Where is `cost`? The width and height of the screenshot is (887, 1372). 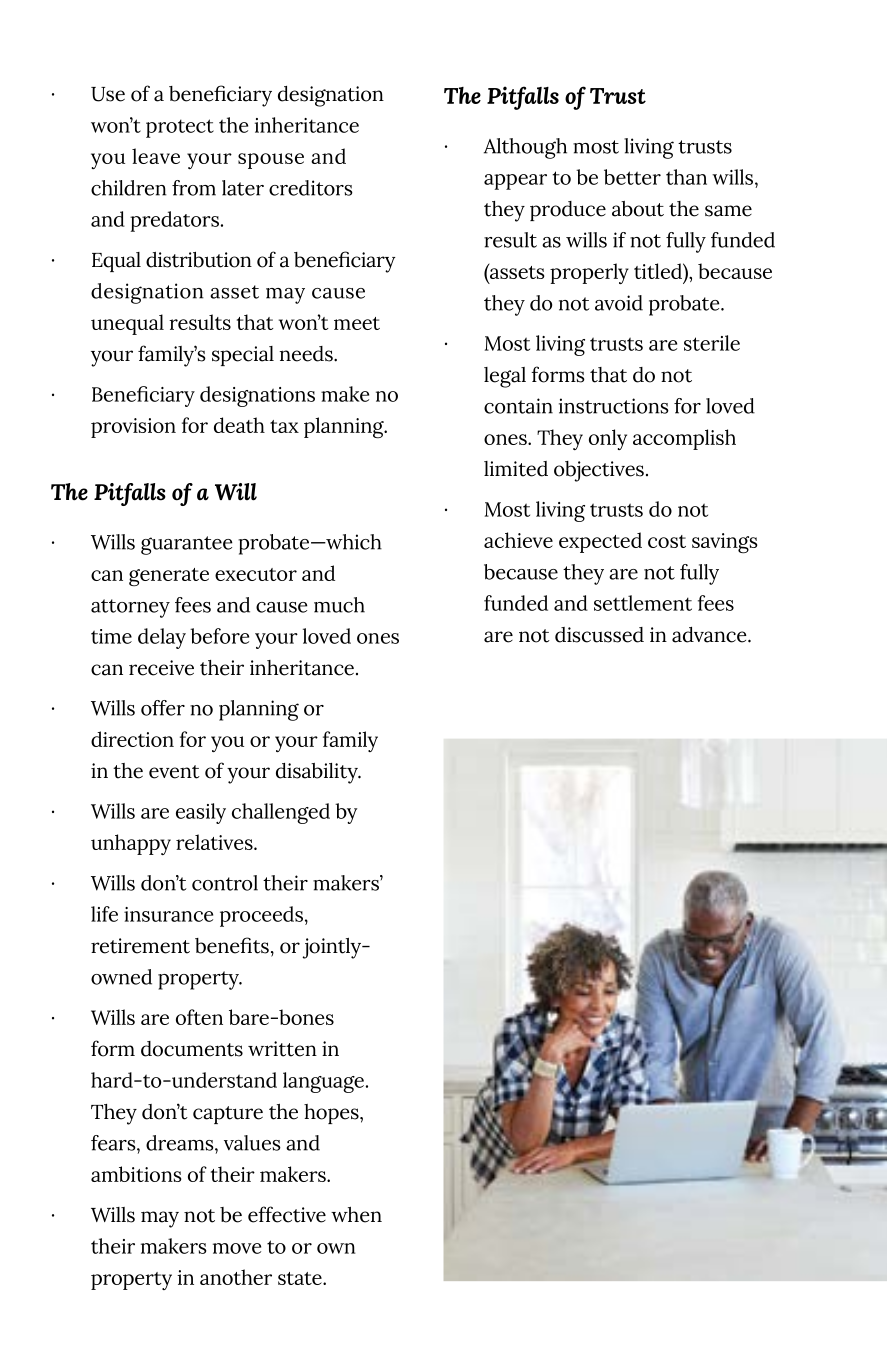 cost is located at coordinates (667, 541).
